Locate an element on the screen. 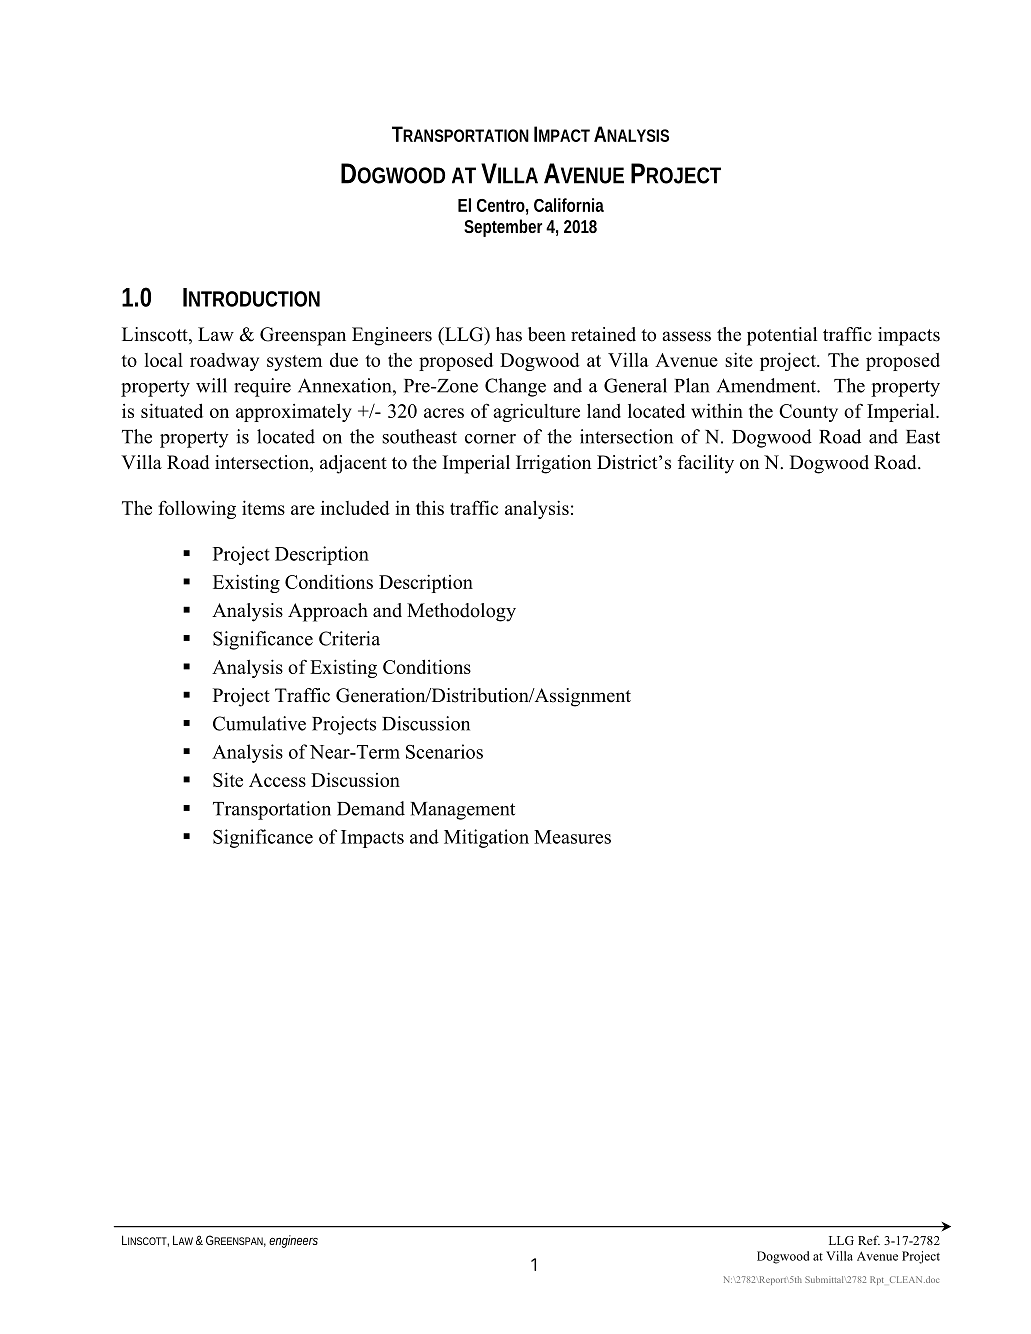  Methodology is located at coordinates (461, 612).
